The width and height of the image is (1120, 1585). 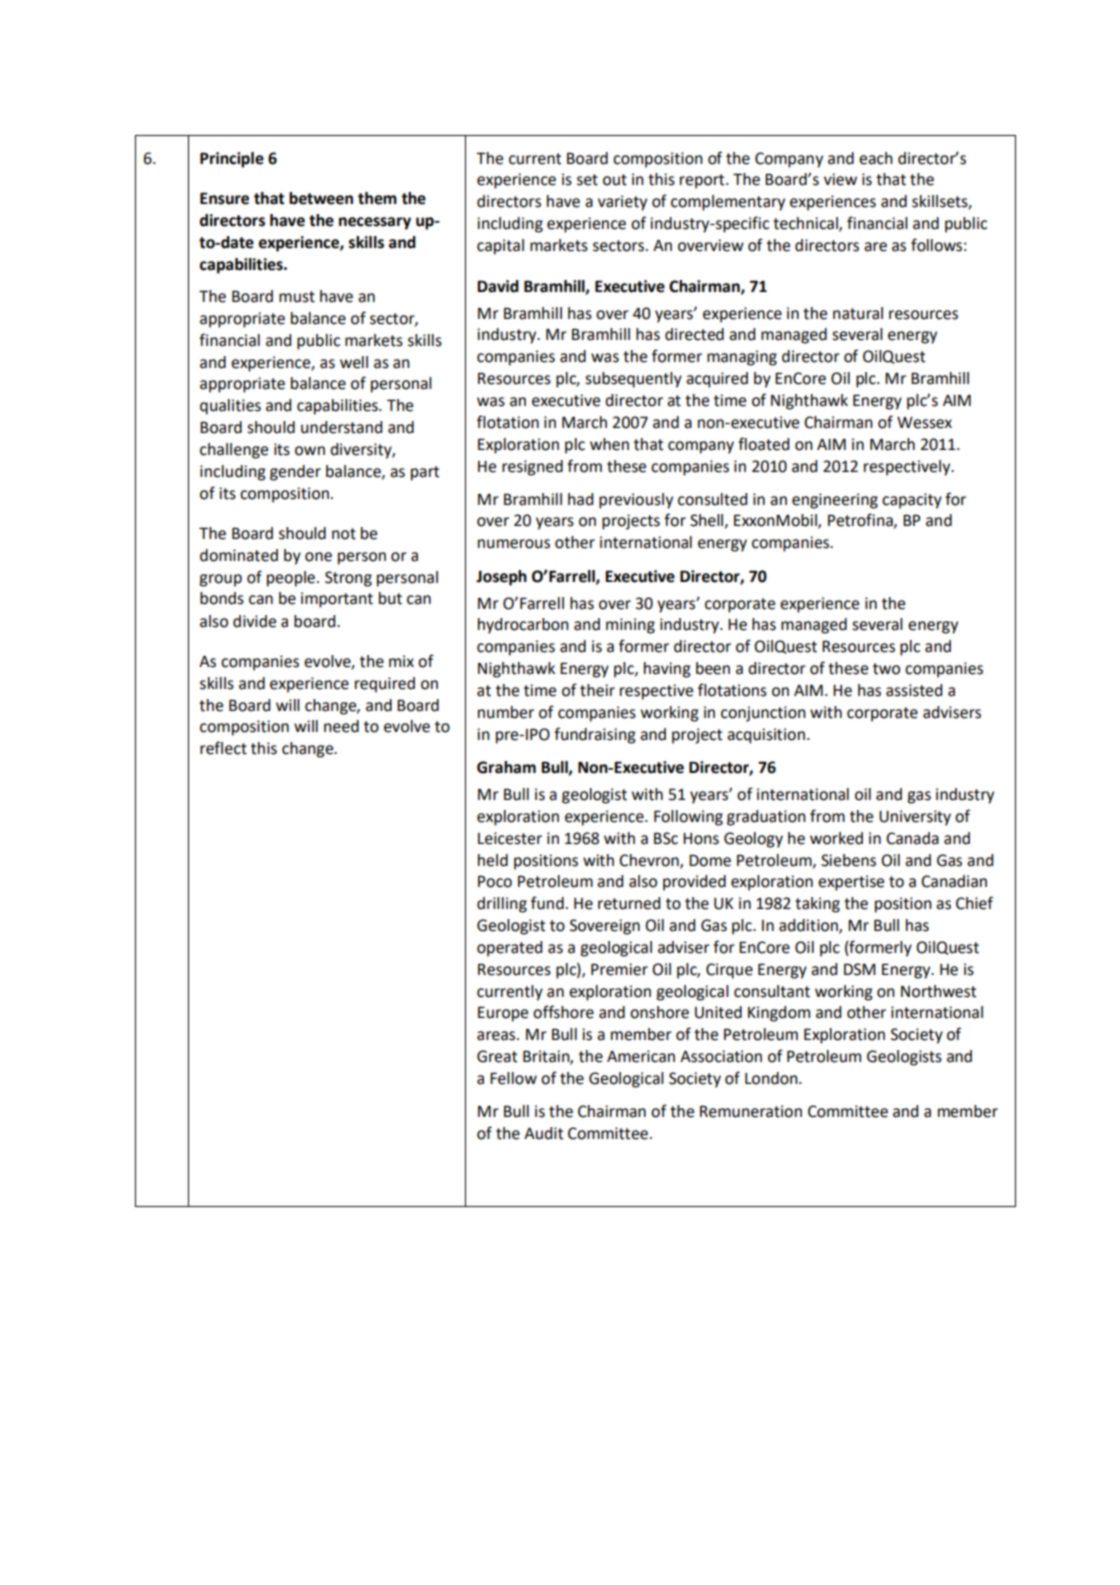 I want to click on mining, so click(x=630, y=626).
